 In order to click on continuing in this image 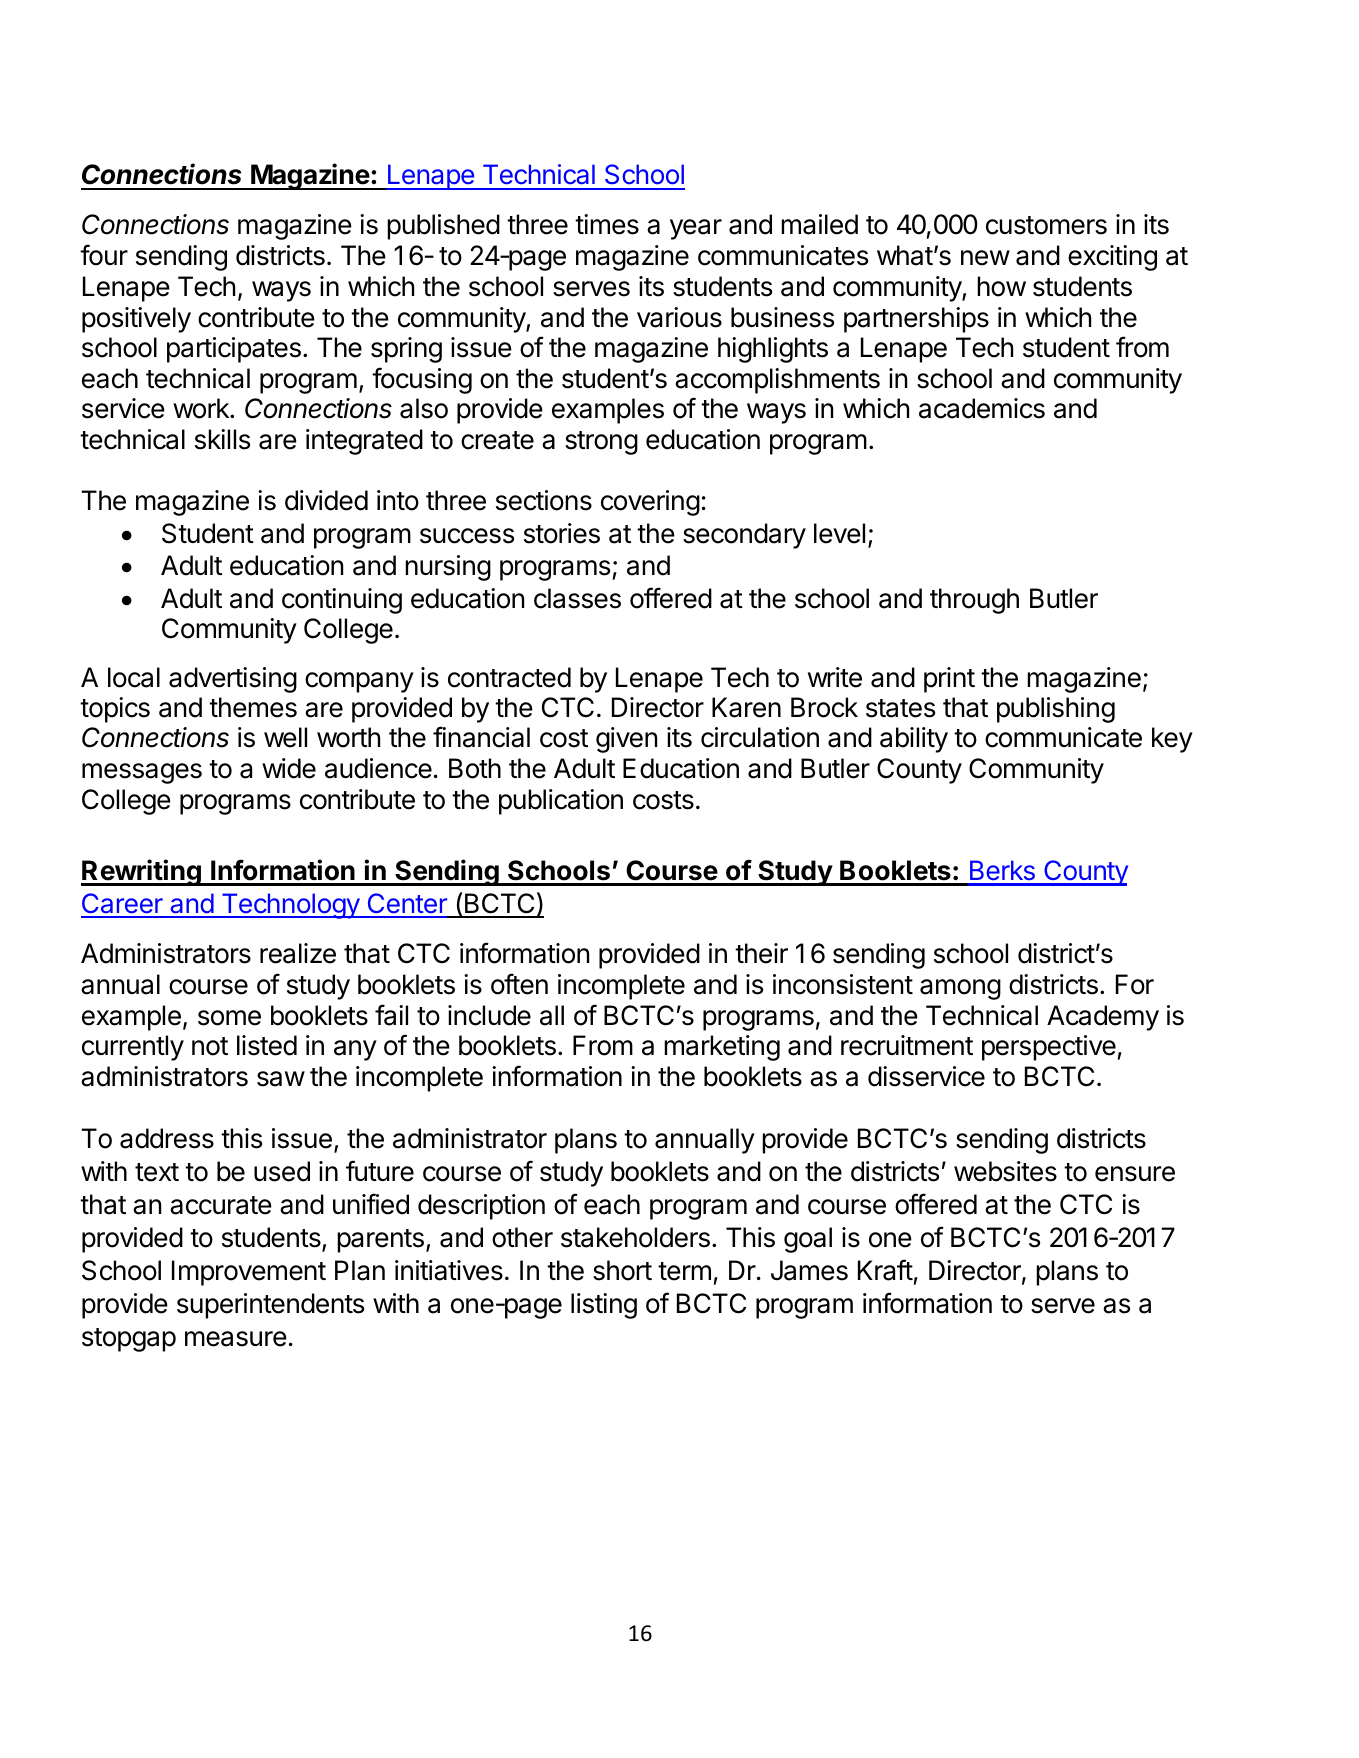, I will do `click(342, 601)`.
